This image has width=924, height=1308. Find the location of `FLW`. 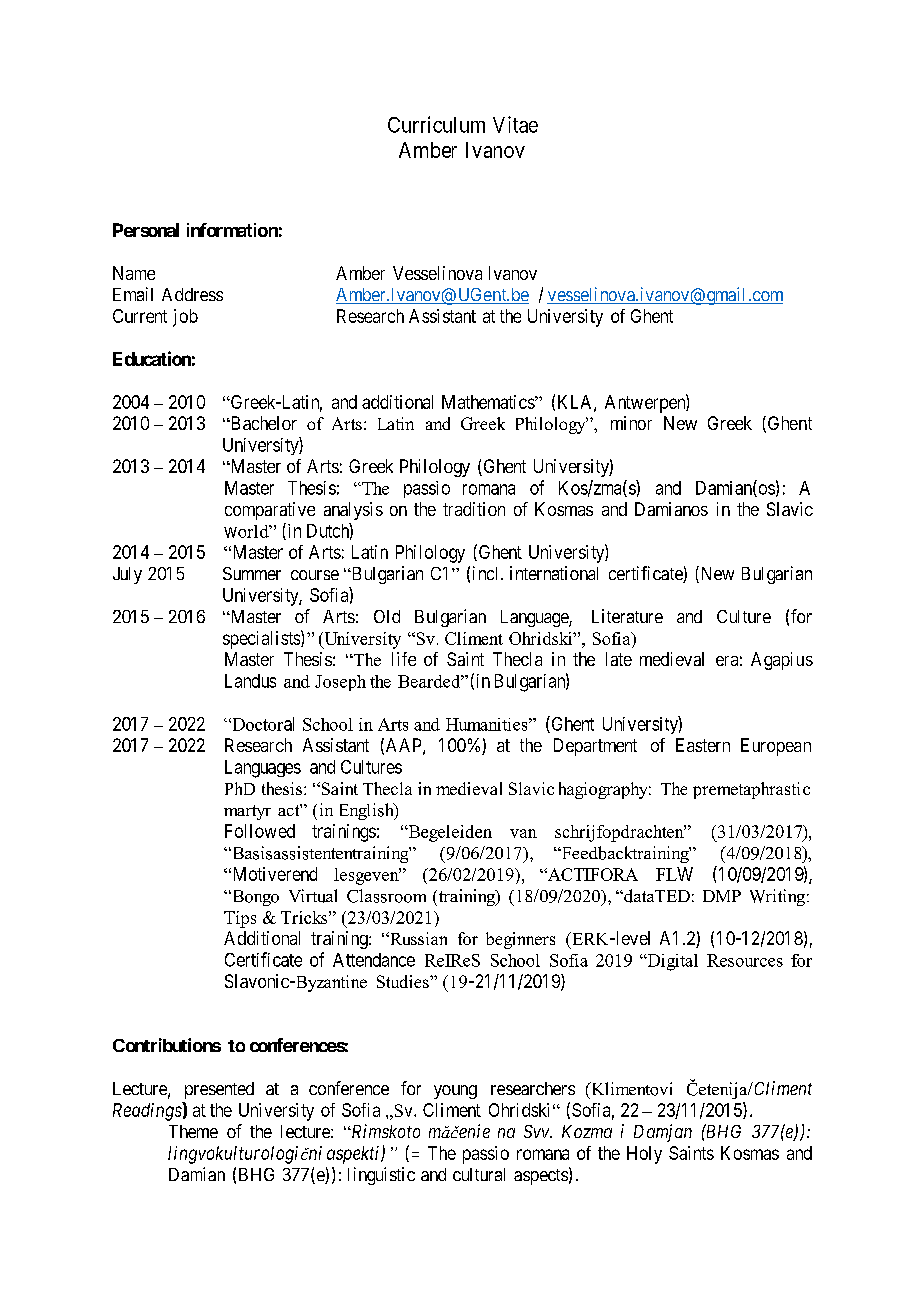

FLW is located at coordinates (674, 874).
